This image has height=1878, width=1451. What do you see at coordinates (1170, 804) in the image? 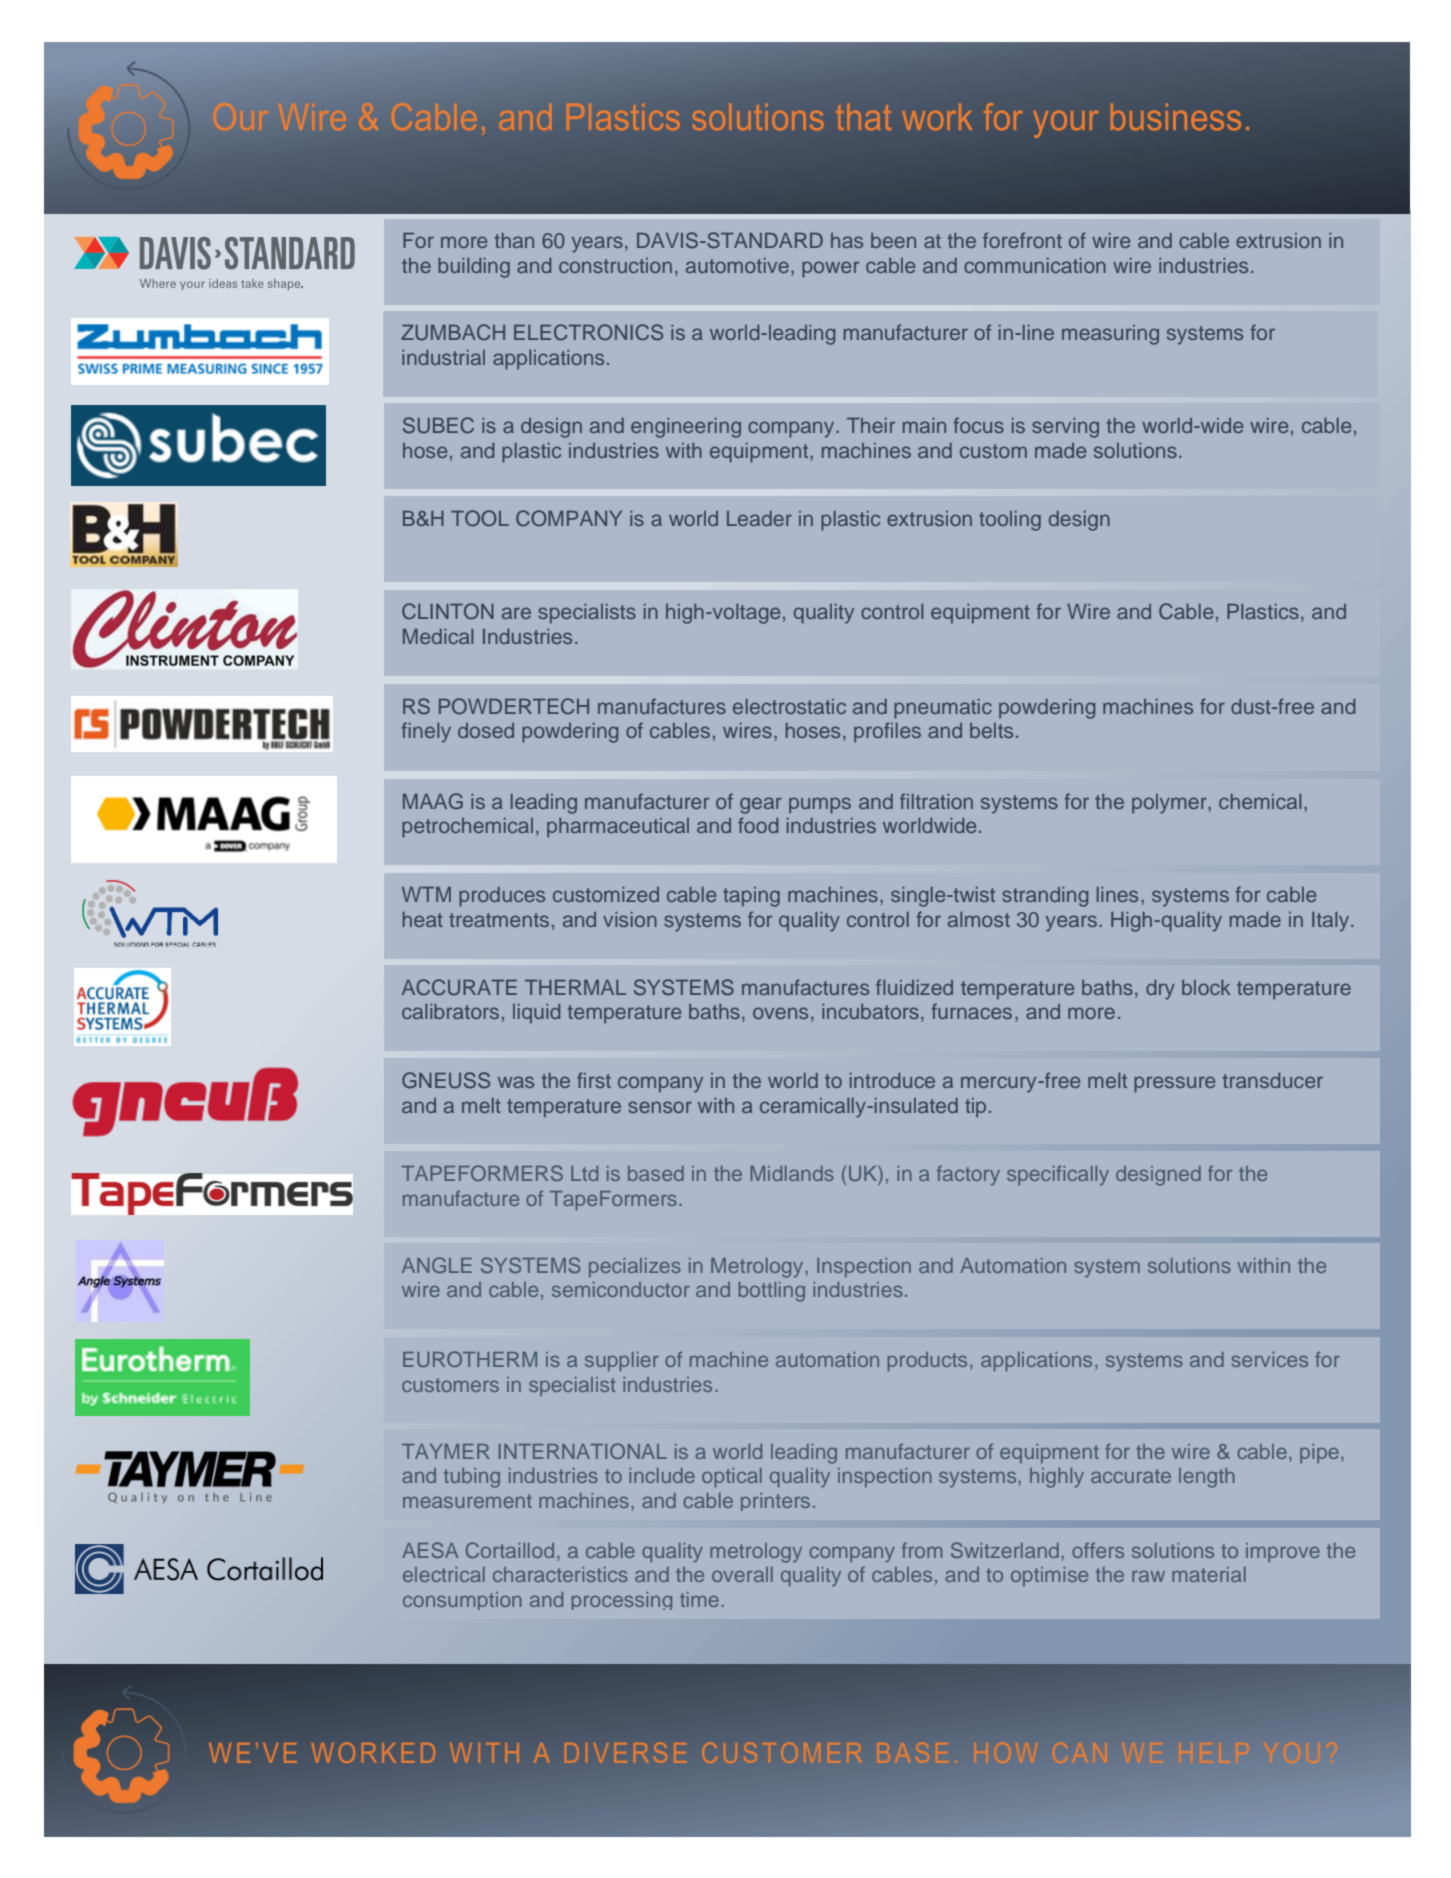
I see `polymer` at bounding box center [1170, 804].
